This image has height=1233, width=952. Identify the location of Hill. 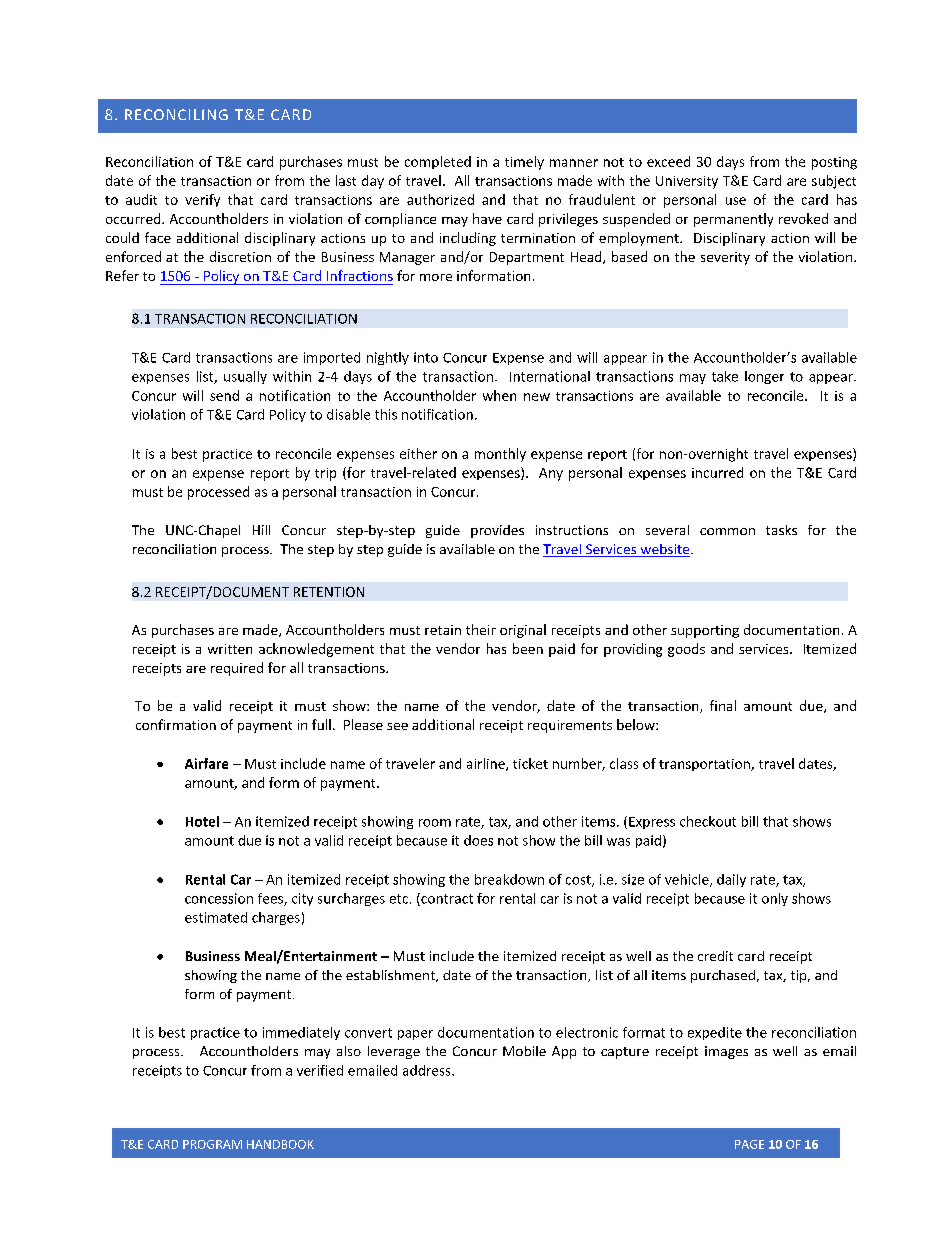
(261, 530).
